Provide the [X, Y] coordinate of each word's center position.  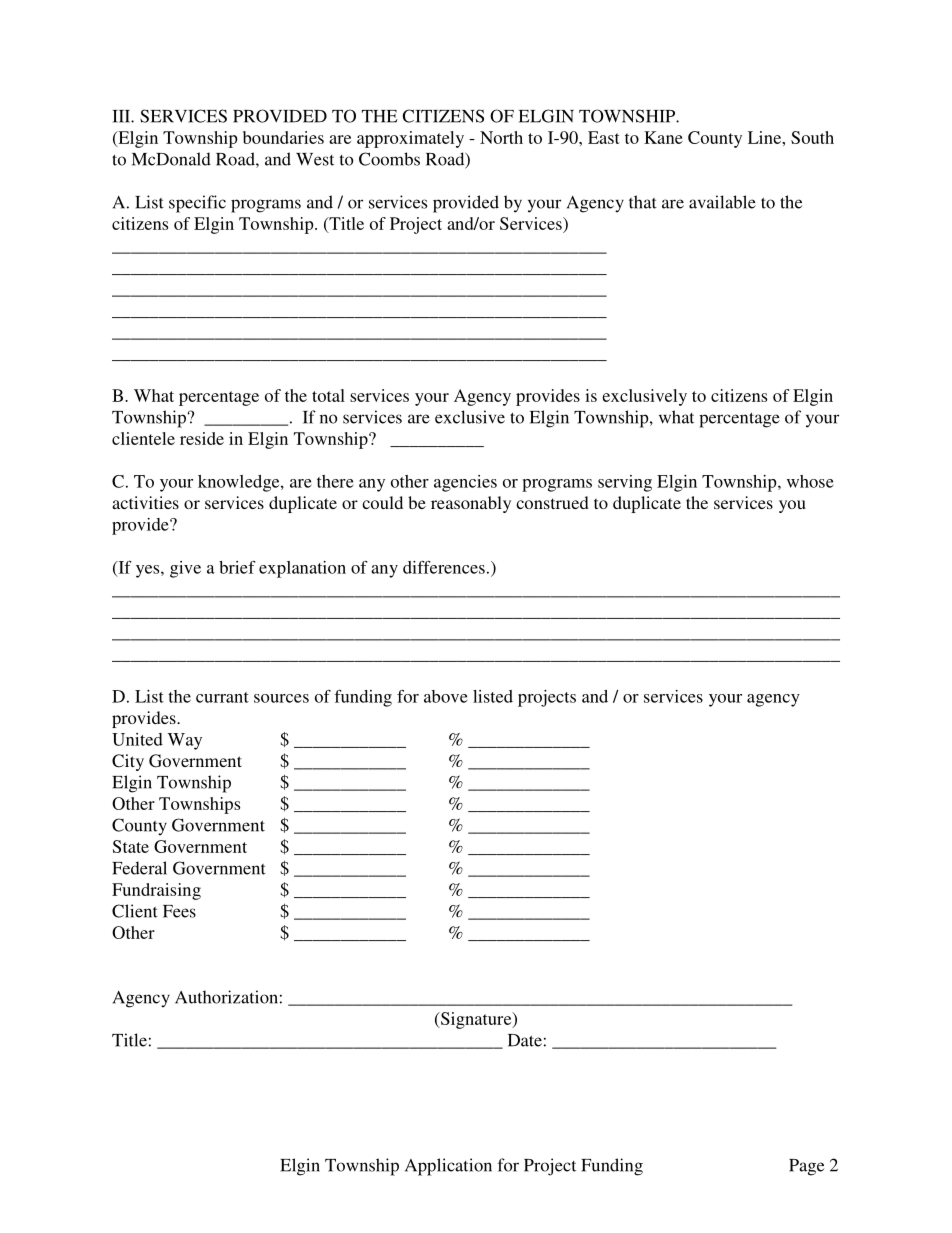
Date [525, 1040]
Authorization [226, 997]
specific [197, 204]
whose [810, 481]
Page [806, 1167]
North [501, 137]
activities [145, 502]
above [446, 696]
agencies [465, 483]
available [722, 202]
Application [448, 1167]
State [131, 846]
